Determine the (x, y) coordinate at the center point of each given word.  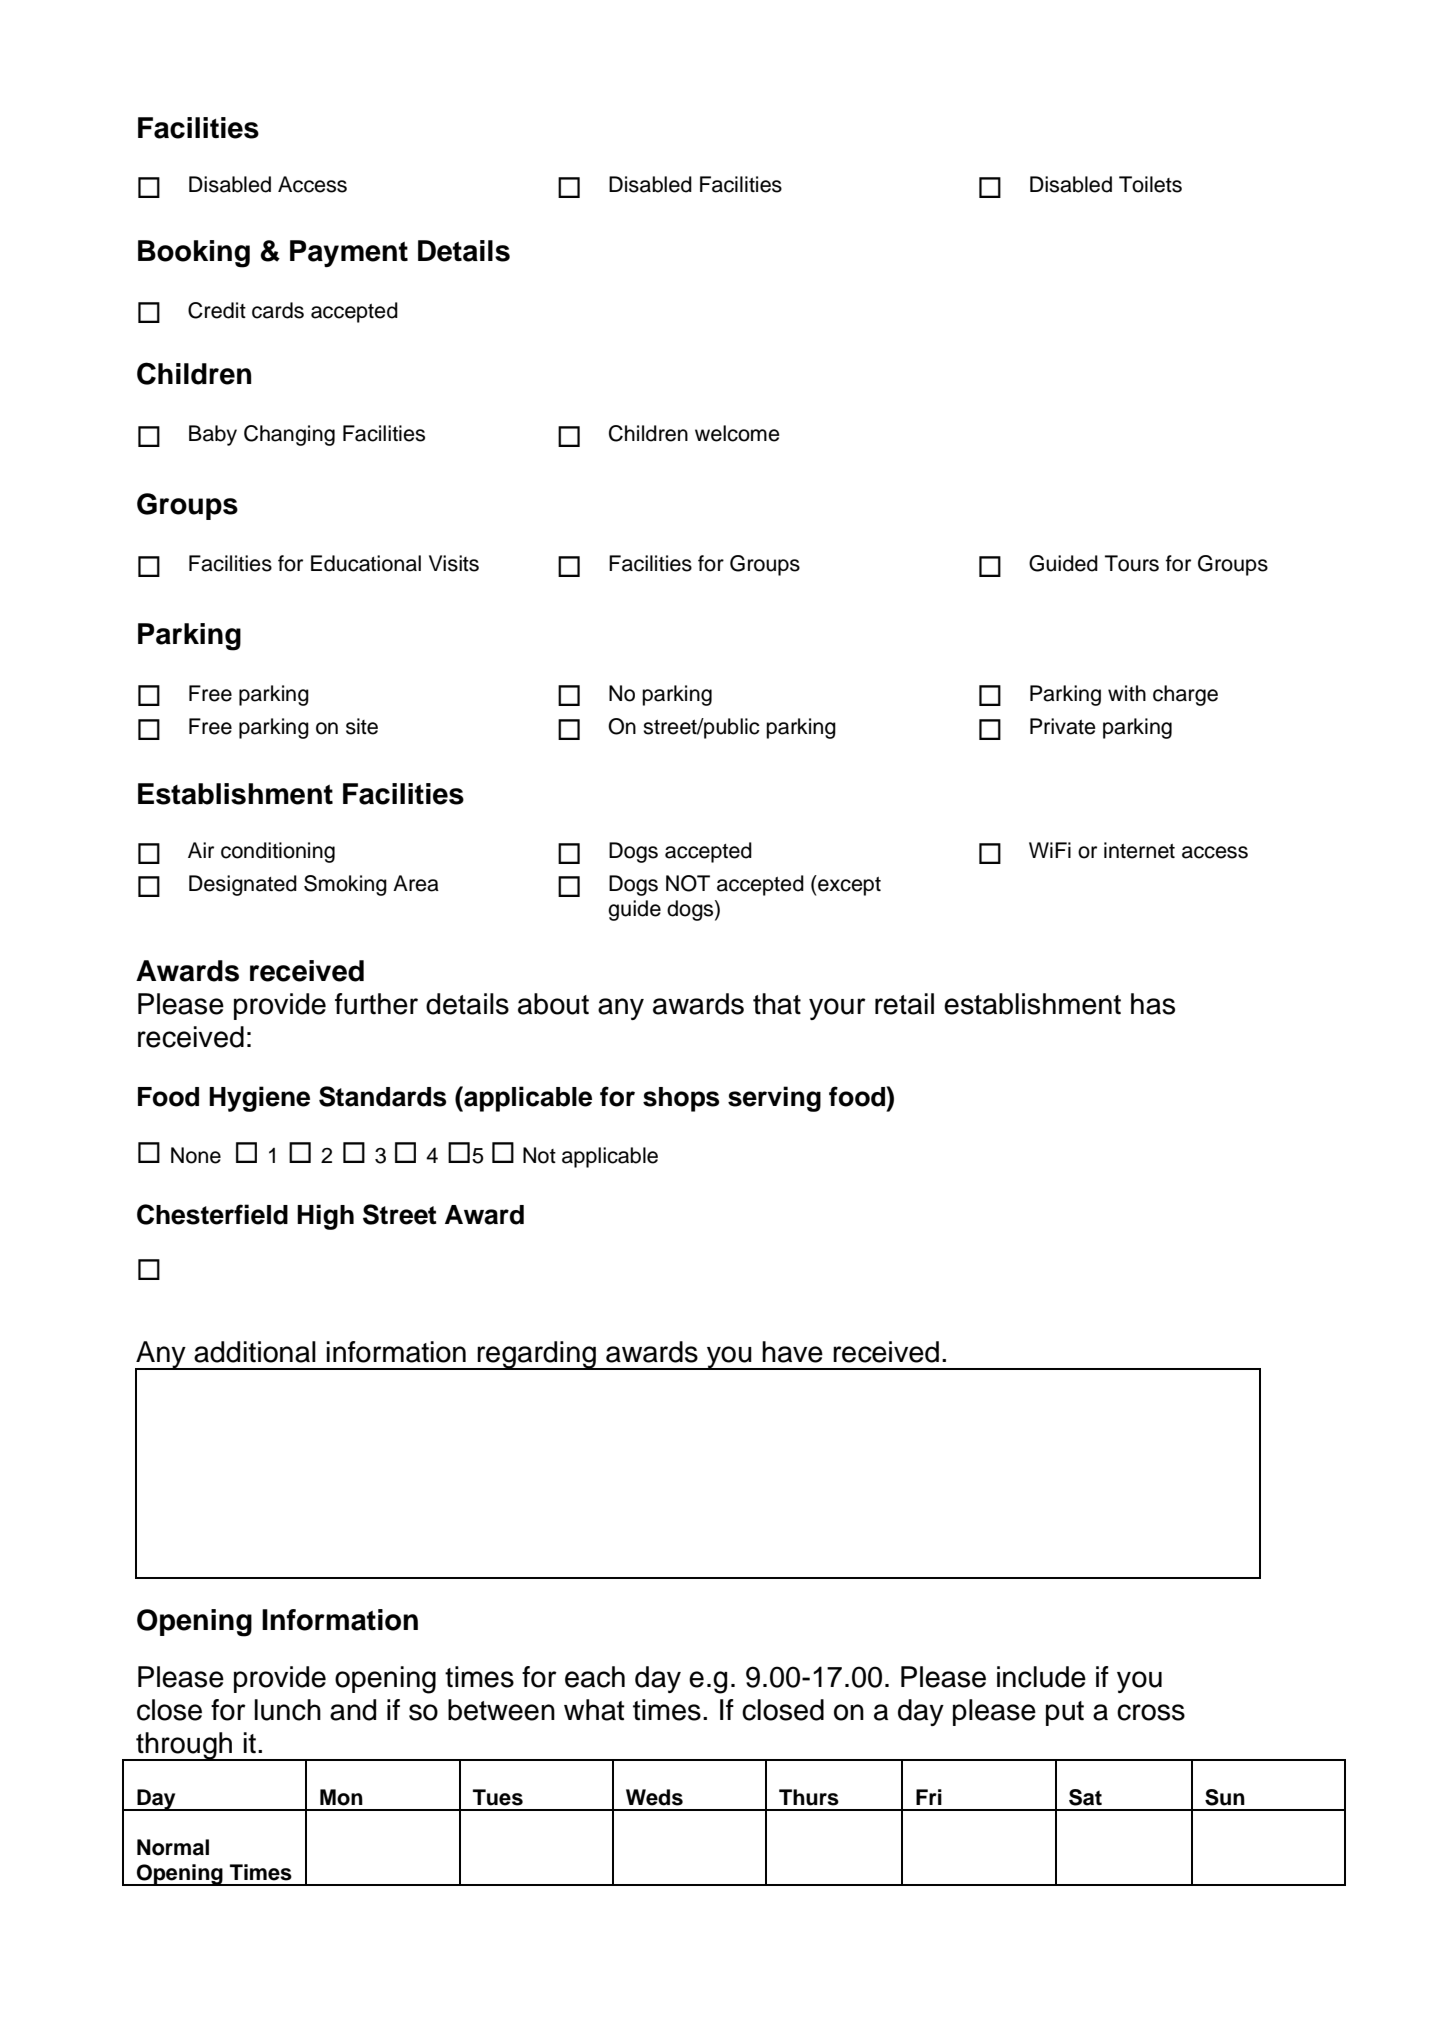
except (848, 885)
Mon (341, 1797)
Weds (654, 1797)
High (325, 1217)
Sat (1085, 1797)
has (1153, 1004)
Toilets (1150, 184)
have (792, 1352)
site (362, 726)
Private (1063, 726)
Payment (349, 253)
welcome (737, 433)
